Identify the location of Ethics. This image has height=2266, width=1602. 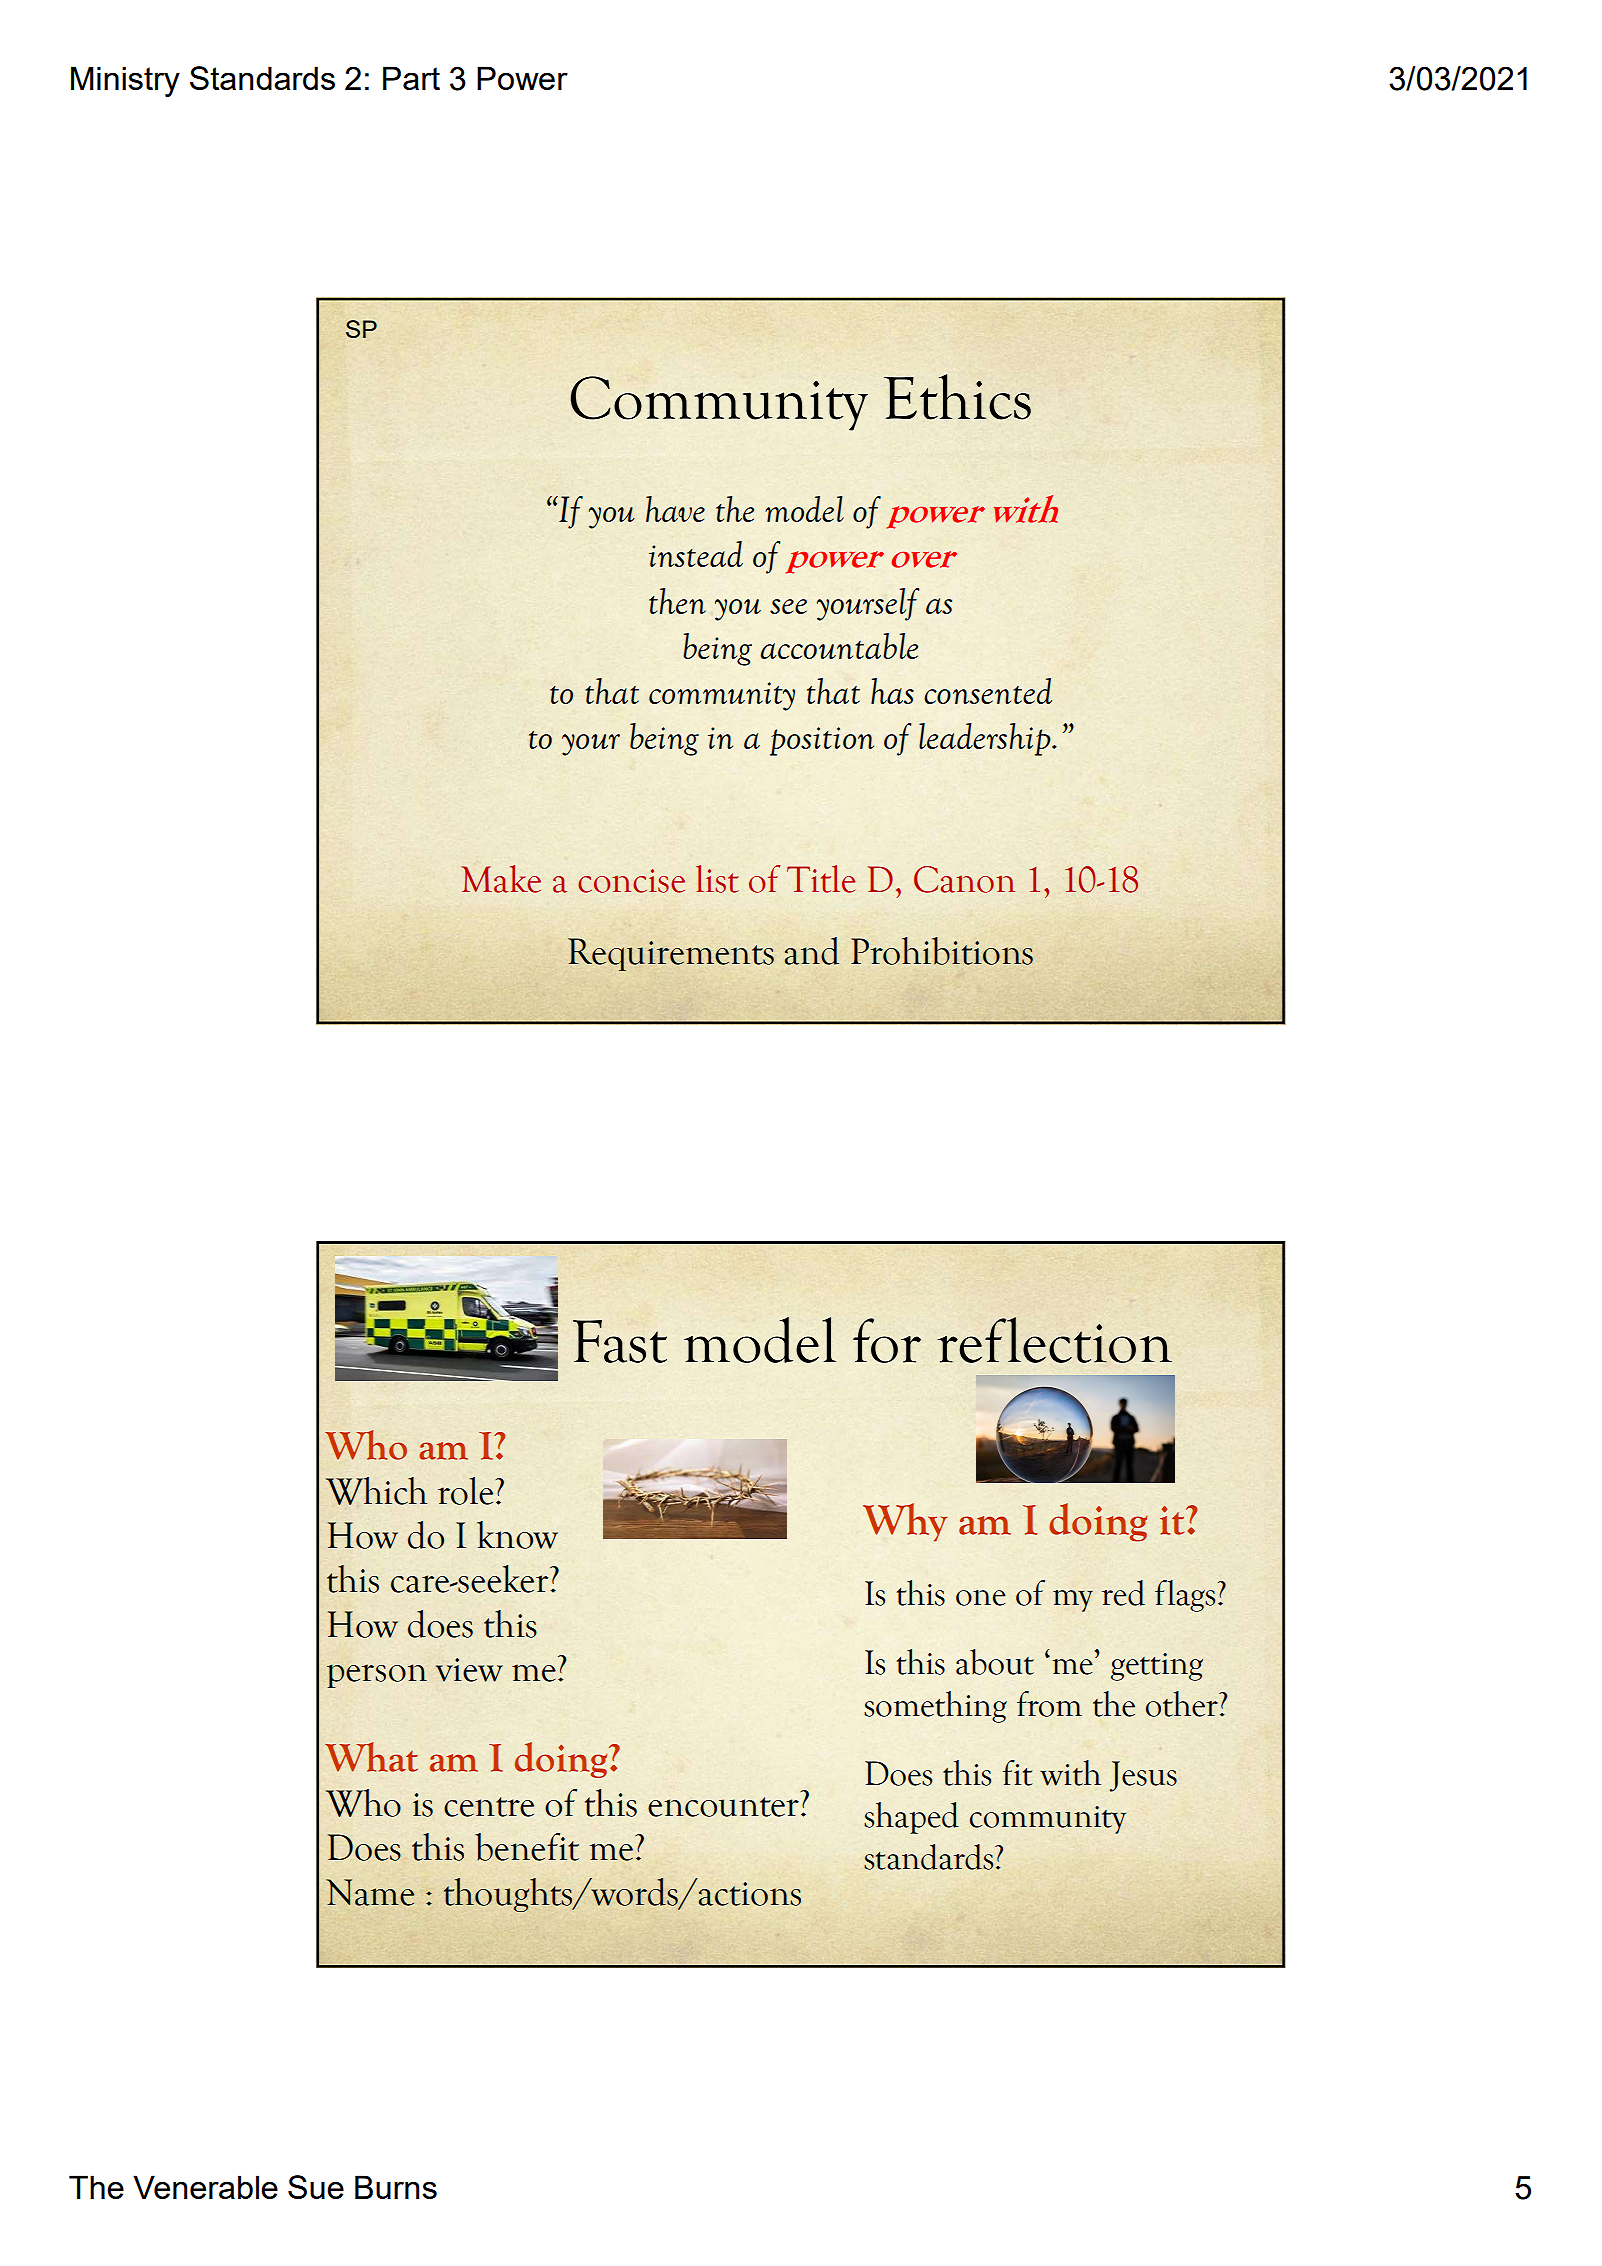
(957, 397).
